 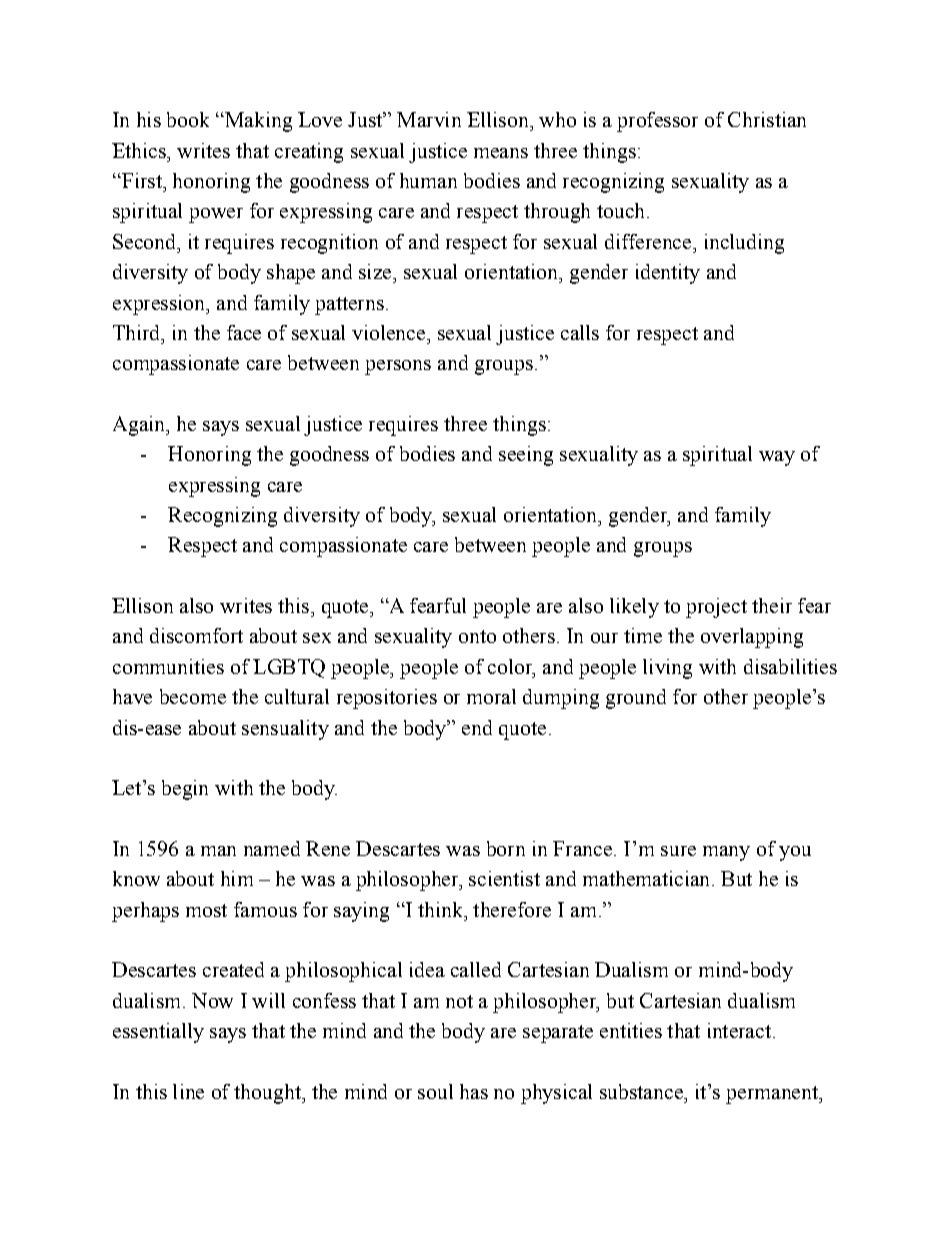 I want to click on Christian, so click(x=767, y=119).
